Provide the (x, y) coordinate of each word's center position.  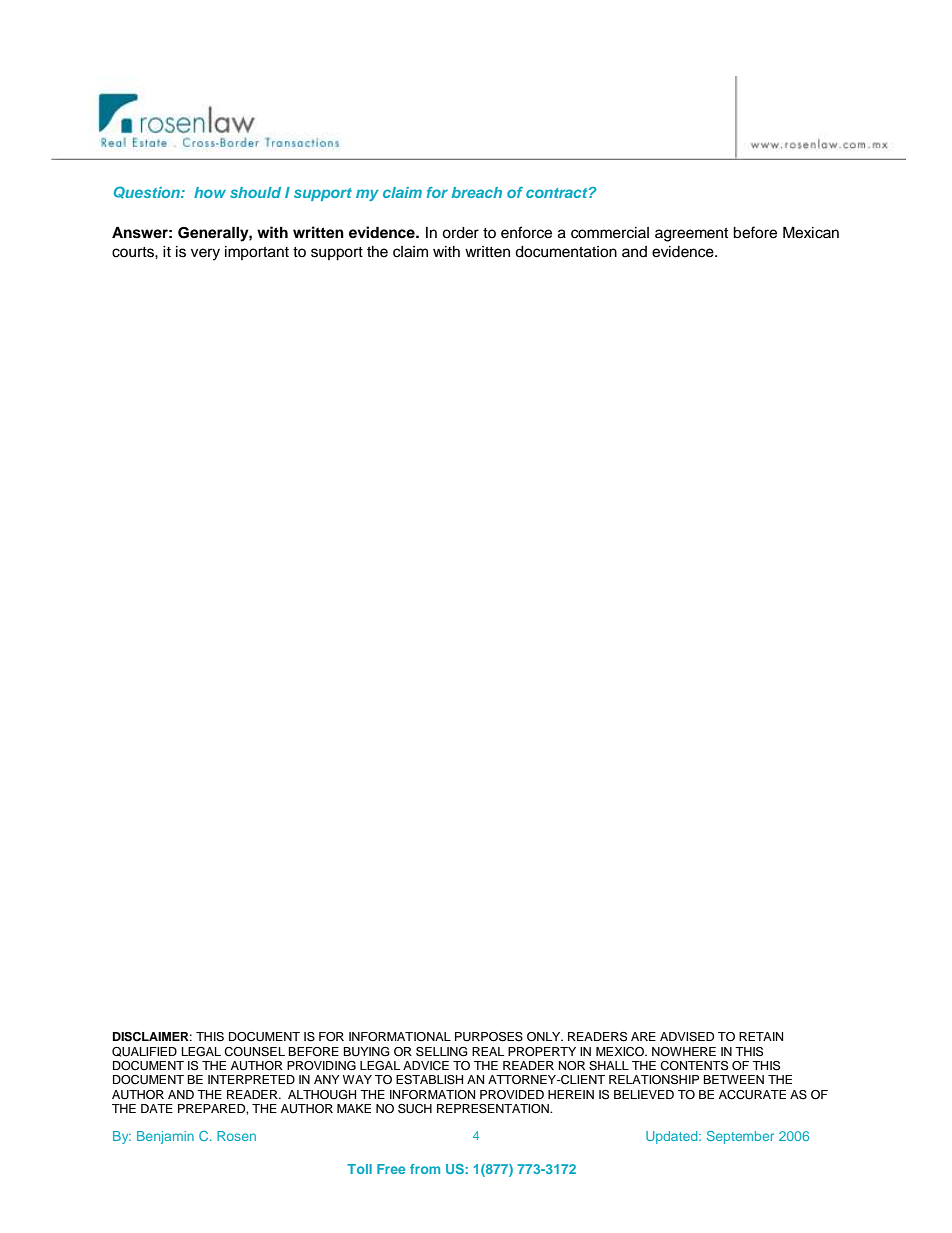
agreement (691, 235)
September (740, 1137)
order (460, 233)
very (205, 254)
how (210, 192)
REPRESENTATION (494, 1109)
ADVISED (687, 1037)
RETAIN (761, 1036)
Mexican (811, 232)
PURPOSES (489, 1037)
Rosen (236, 1136)
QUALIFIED (144, 1052)
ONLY (545, 1037)
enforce (526, 232)
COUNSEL (254, 1052)
